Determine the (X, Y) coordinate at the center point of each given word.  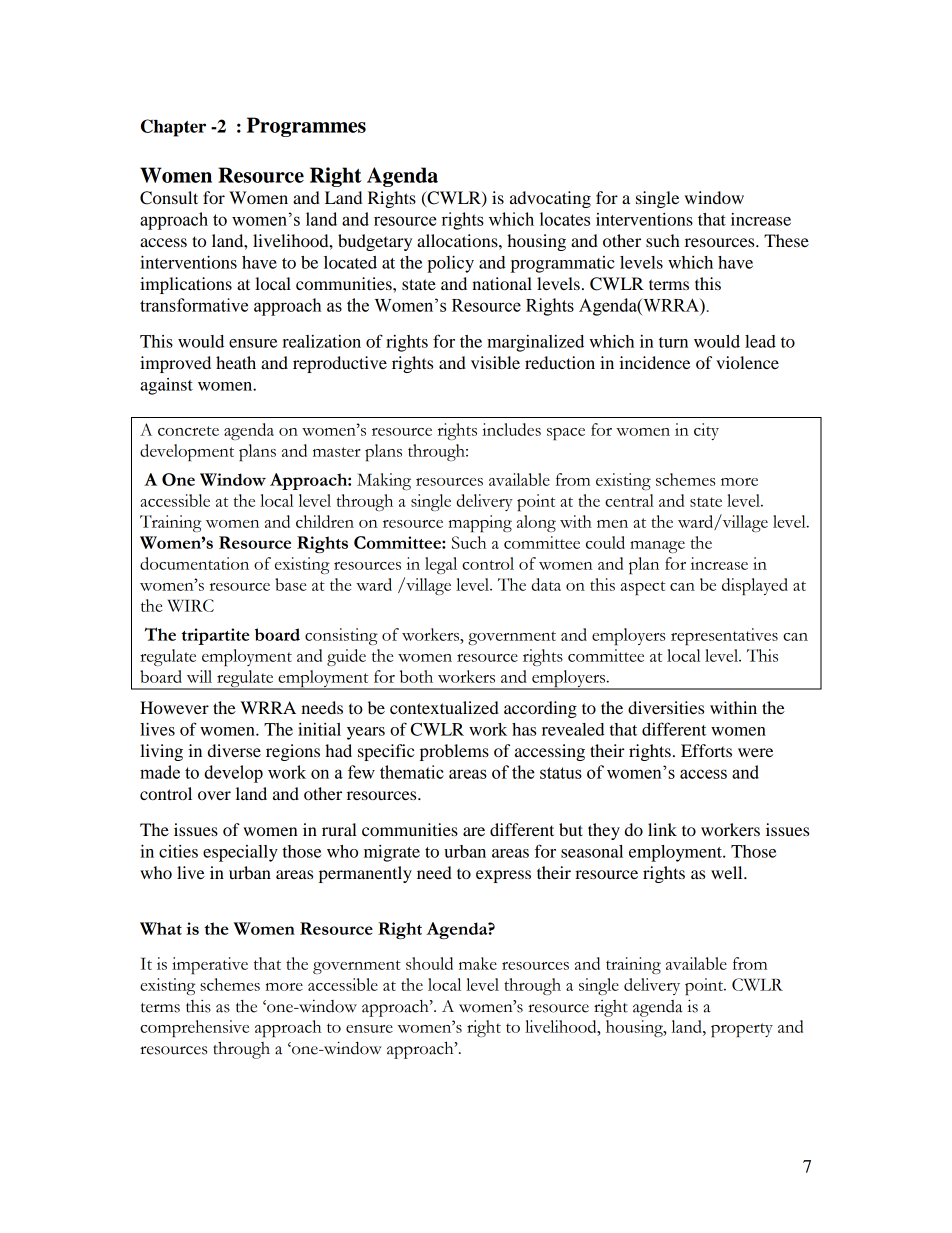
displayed (755, 586)
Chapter (173, 128)
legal (441, 565)
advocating (550, 199)
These (786, 240)
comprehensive (194, 1028)
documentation (194, 563)
